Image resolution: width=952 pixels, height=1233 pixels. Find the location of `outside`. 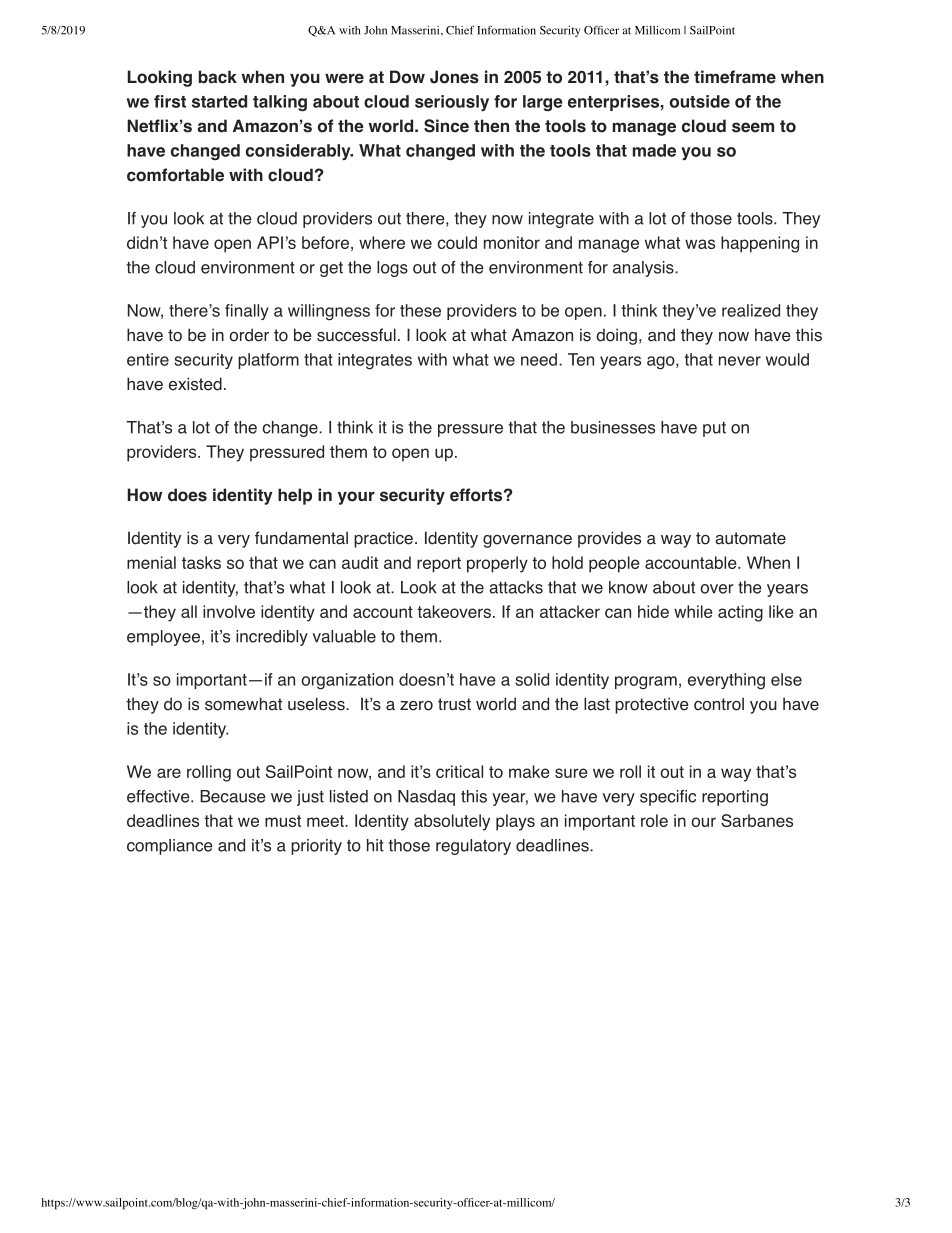

outside is located at coordinates (700, 101).
